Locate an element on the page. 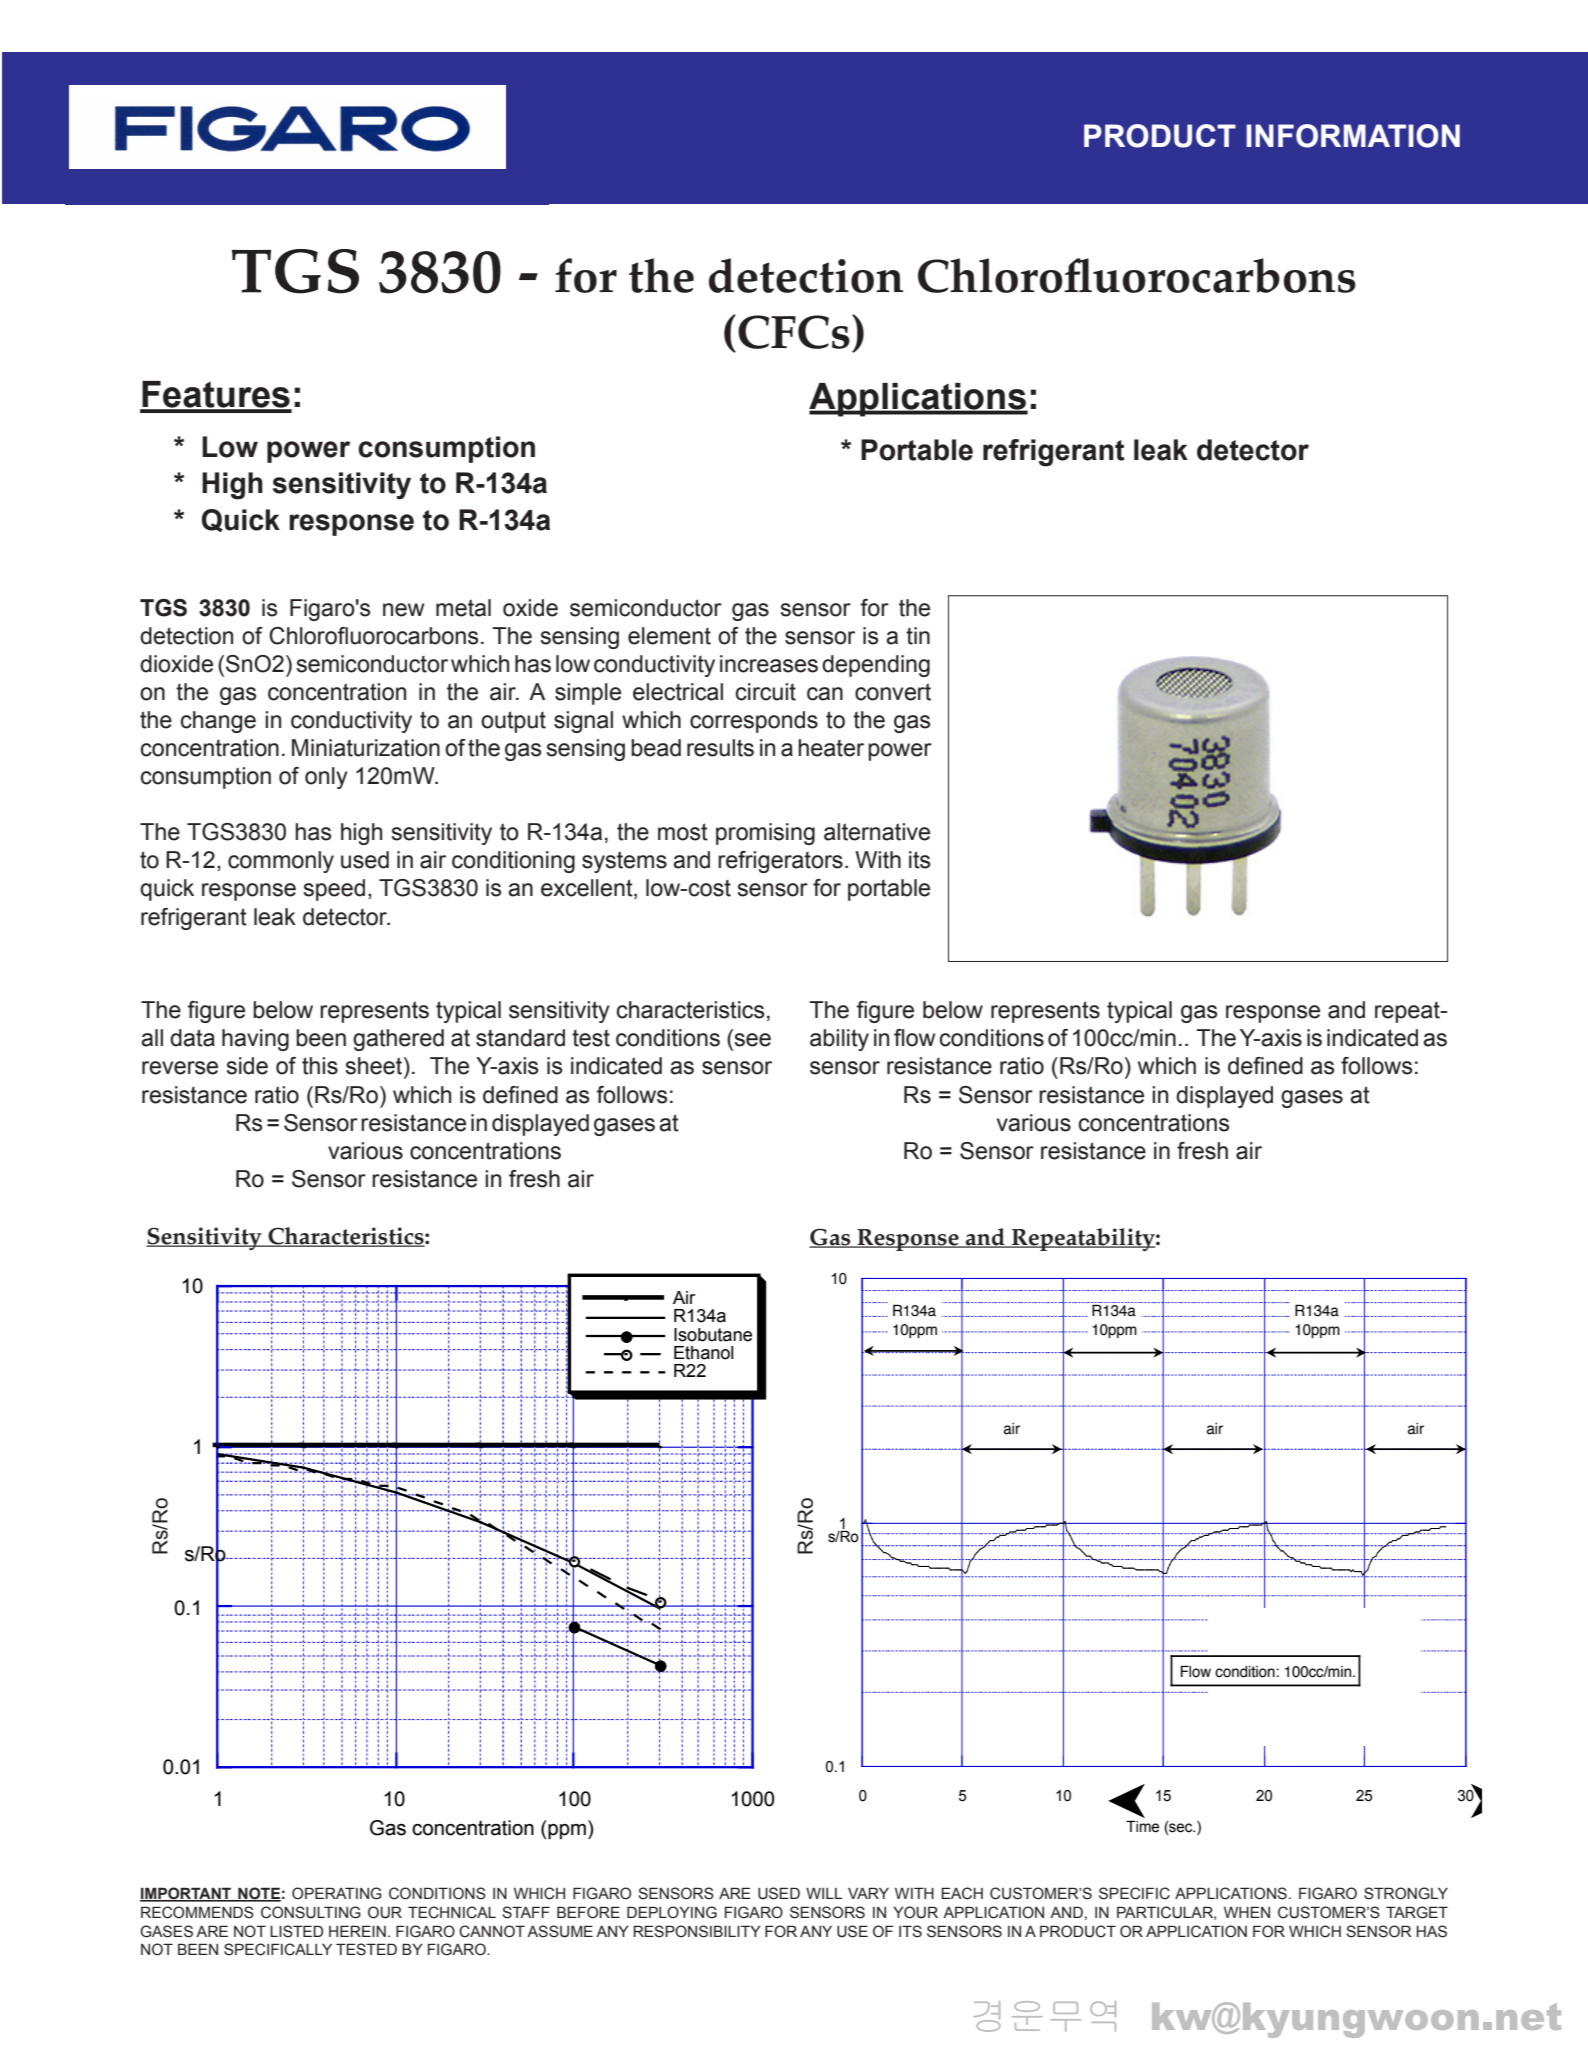 The width and height of the document is (1588, 2056). new is located at coordinates (403, 610).
